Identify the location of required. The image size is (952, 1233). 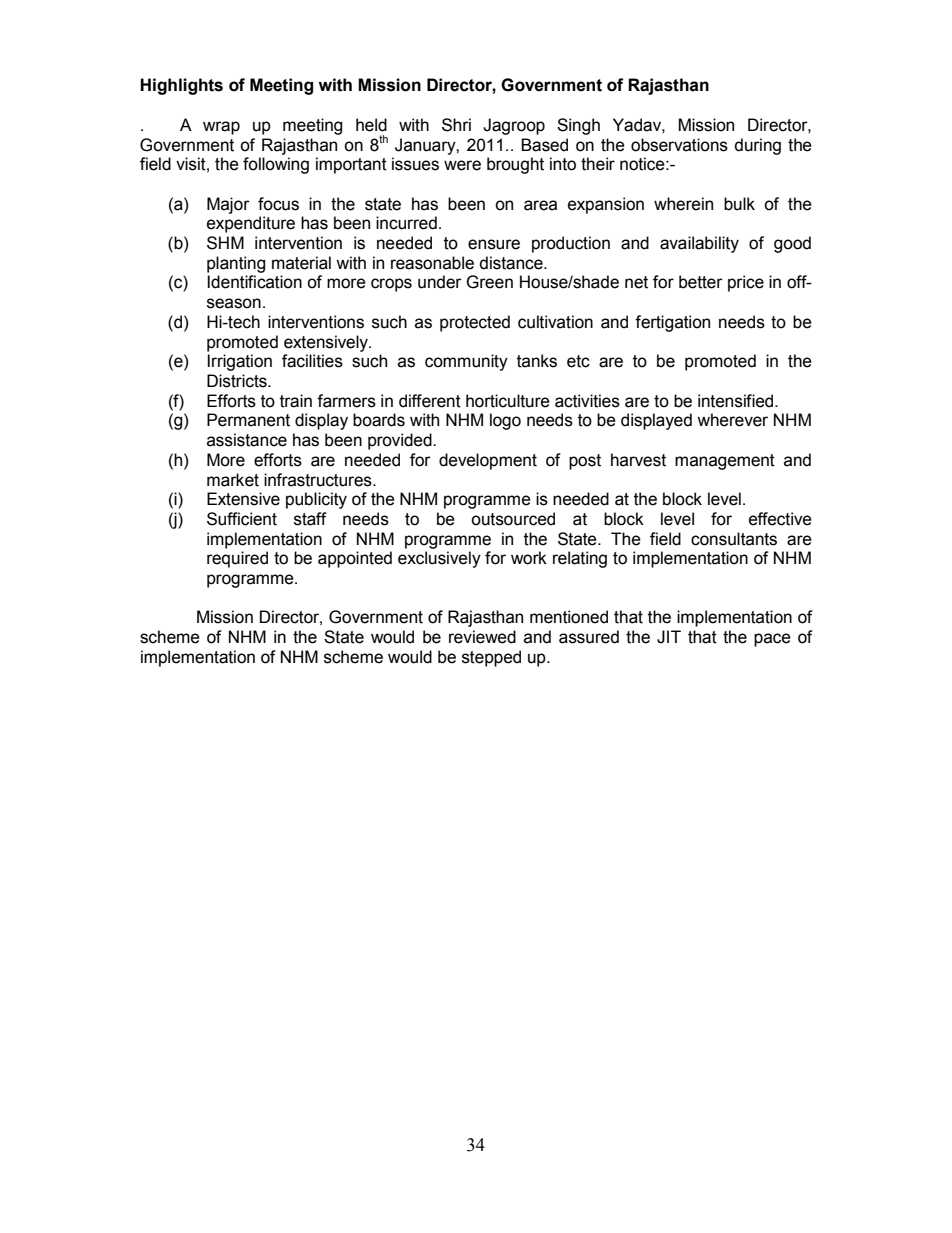
(237, 559).
